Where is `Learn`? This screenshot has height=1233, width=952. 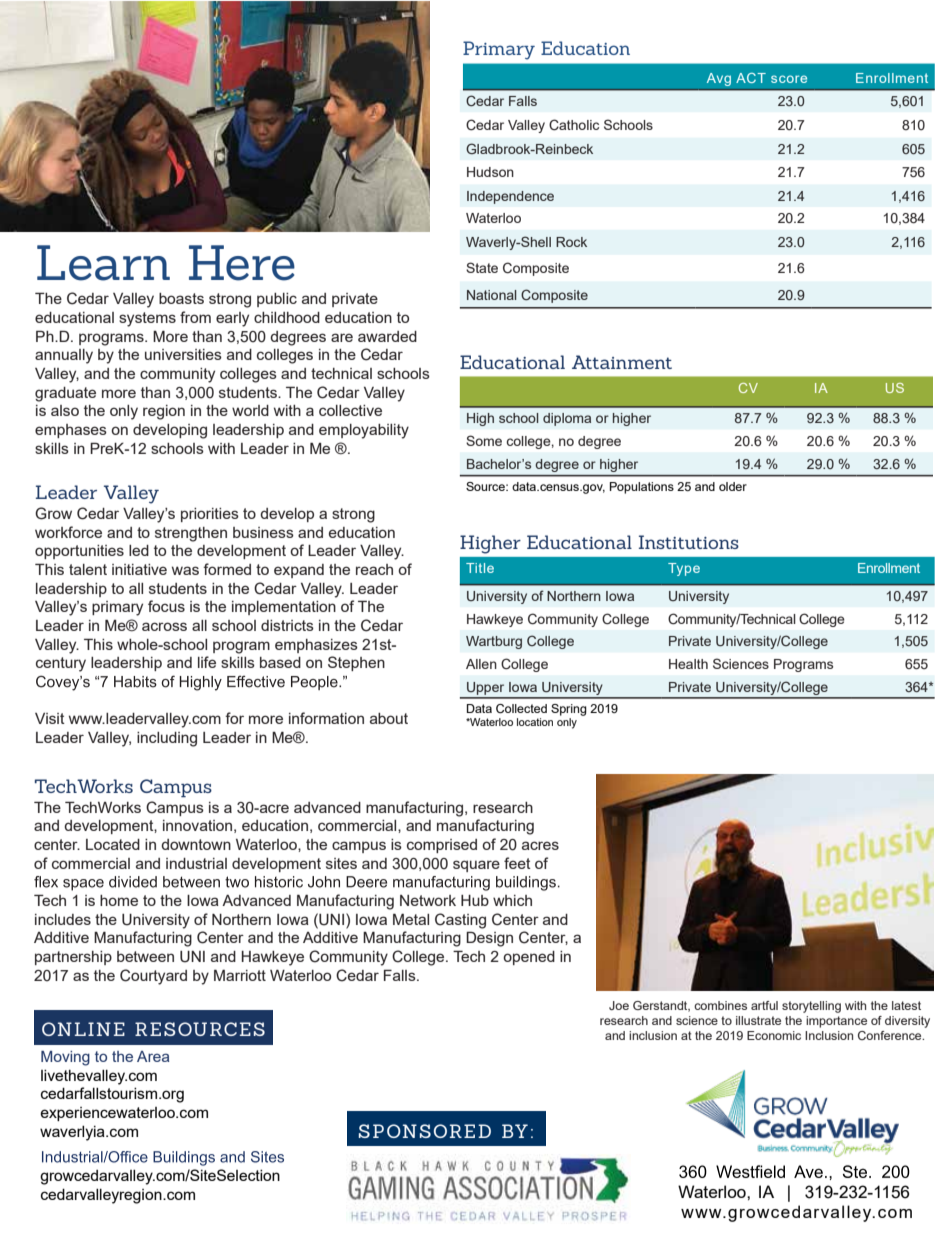 Learn is located at coordinates (103, 263).
